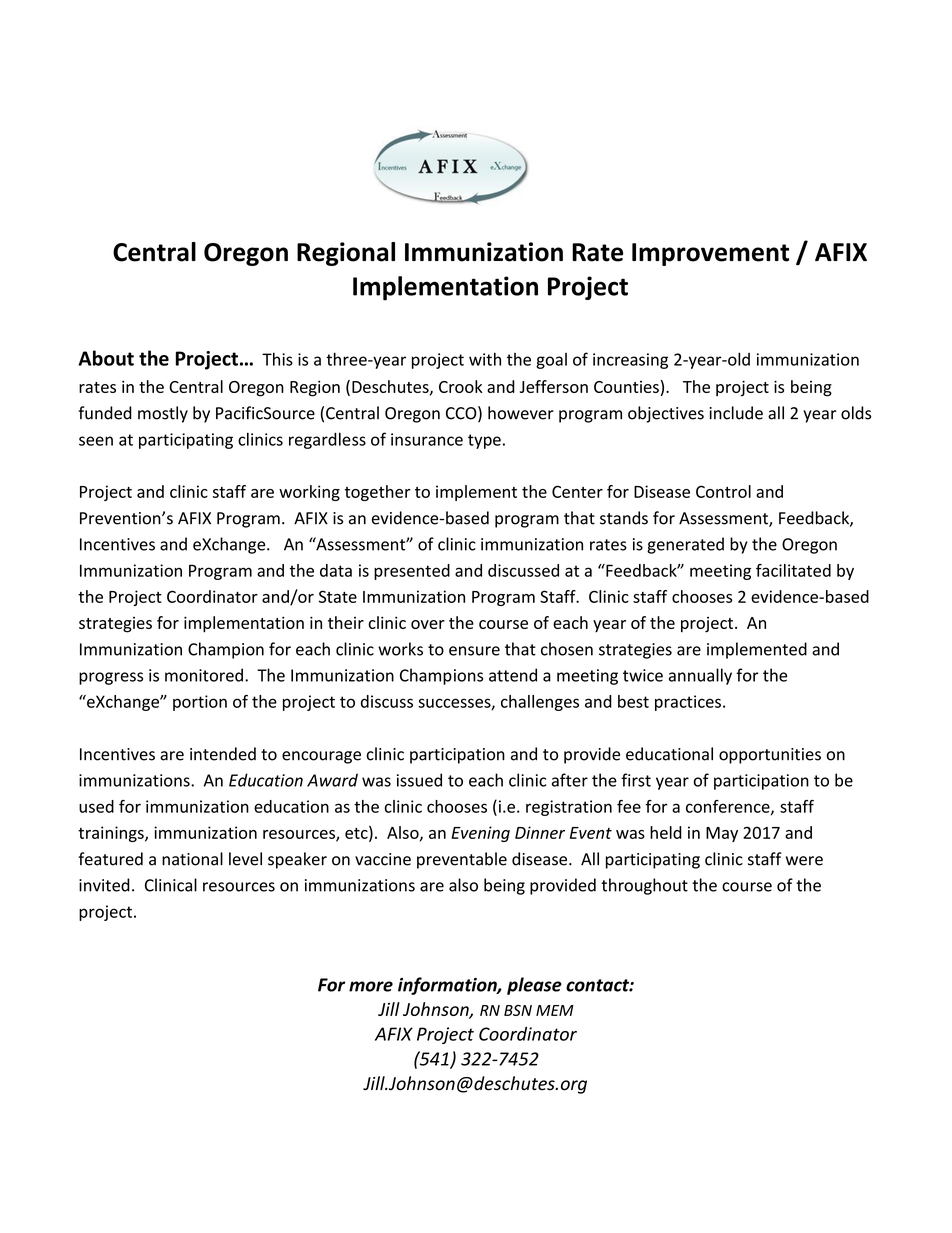 The image size is (952, 1233). Describe the element at coordinates (770, 756) in the image. I see `opportunities` at that location.
